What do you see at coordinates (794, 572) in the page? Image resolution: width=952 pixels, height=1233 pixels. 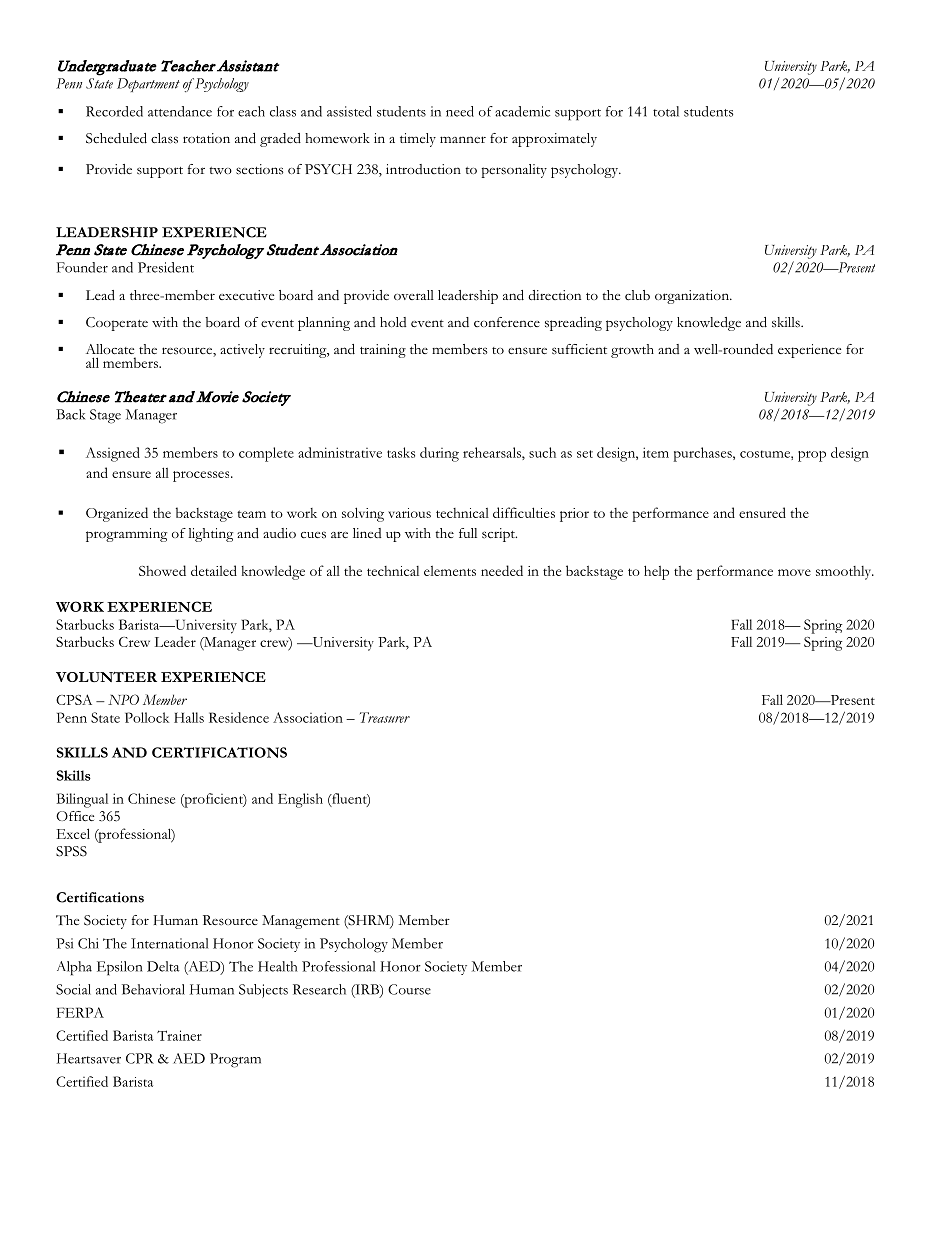 I see `move` at bounding box center [794, 572].
